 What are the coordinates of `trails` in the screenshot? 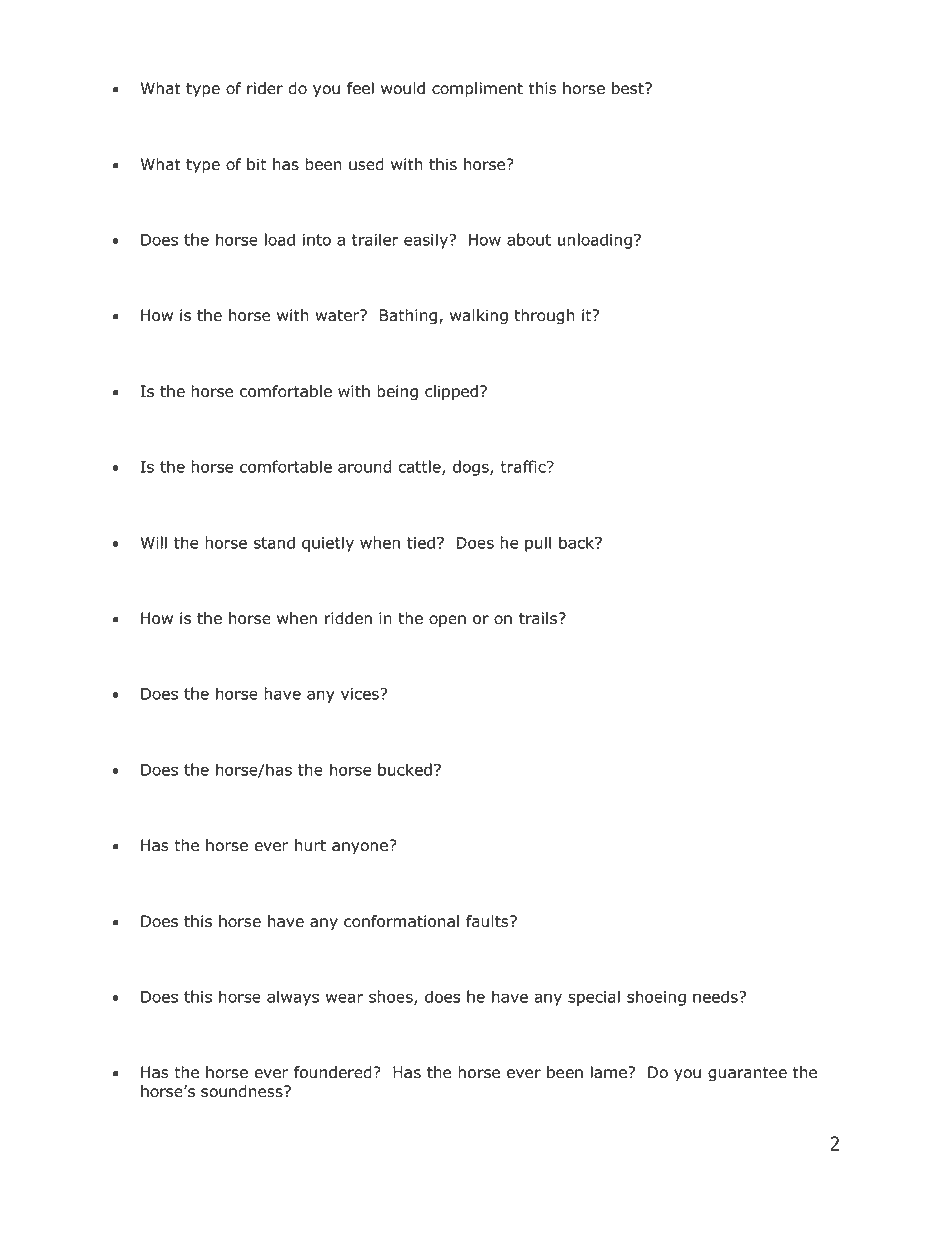 It's located at (538, 618).
